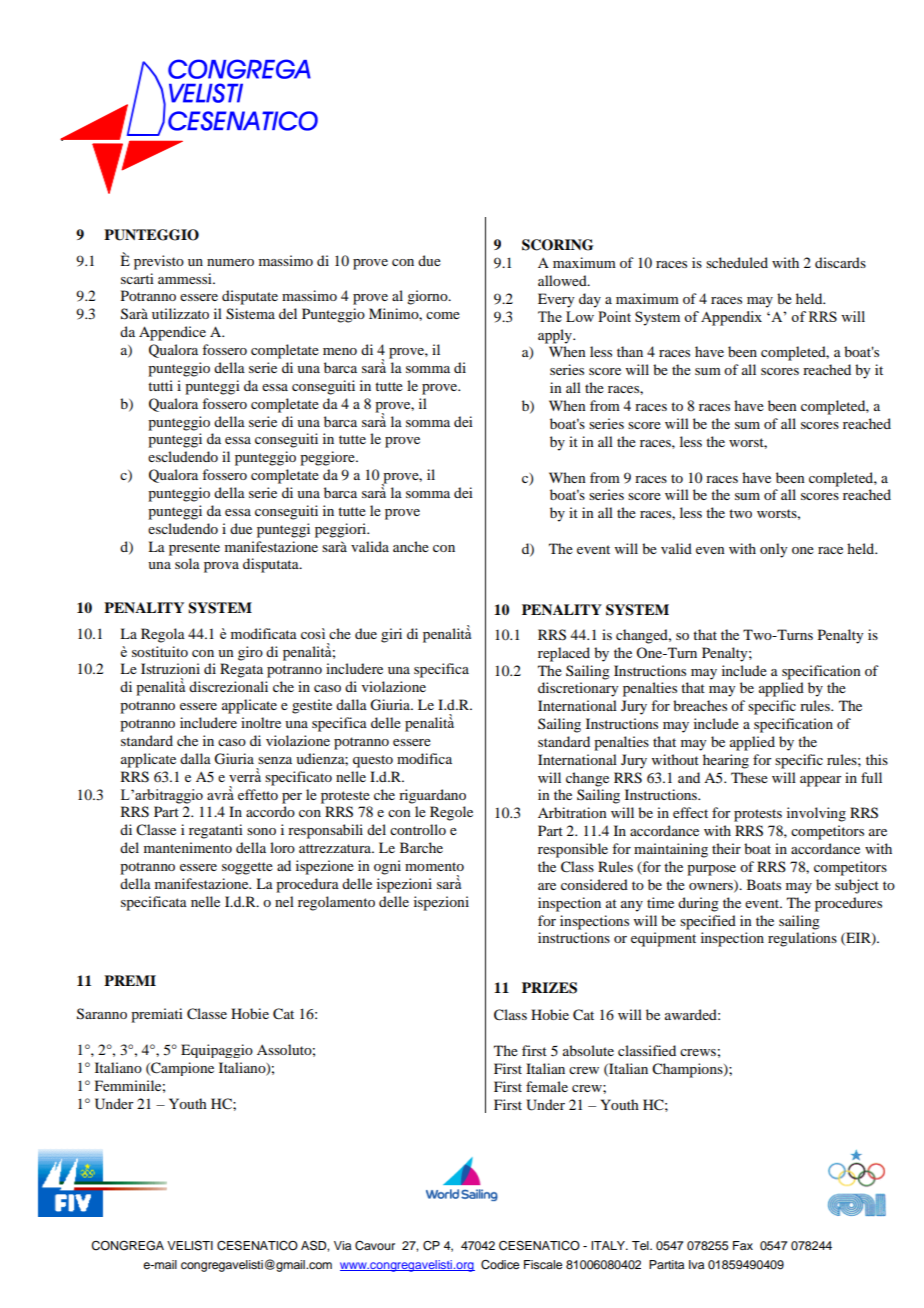  I want to click on loro, so click(282, 847).
